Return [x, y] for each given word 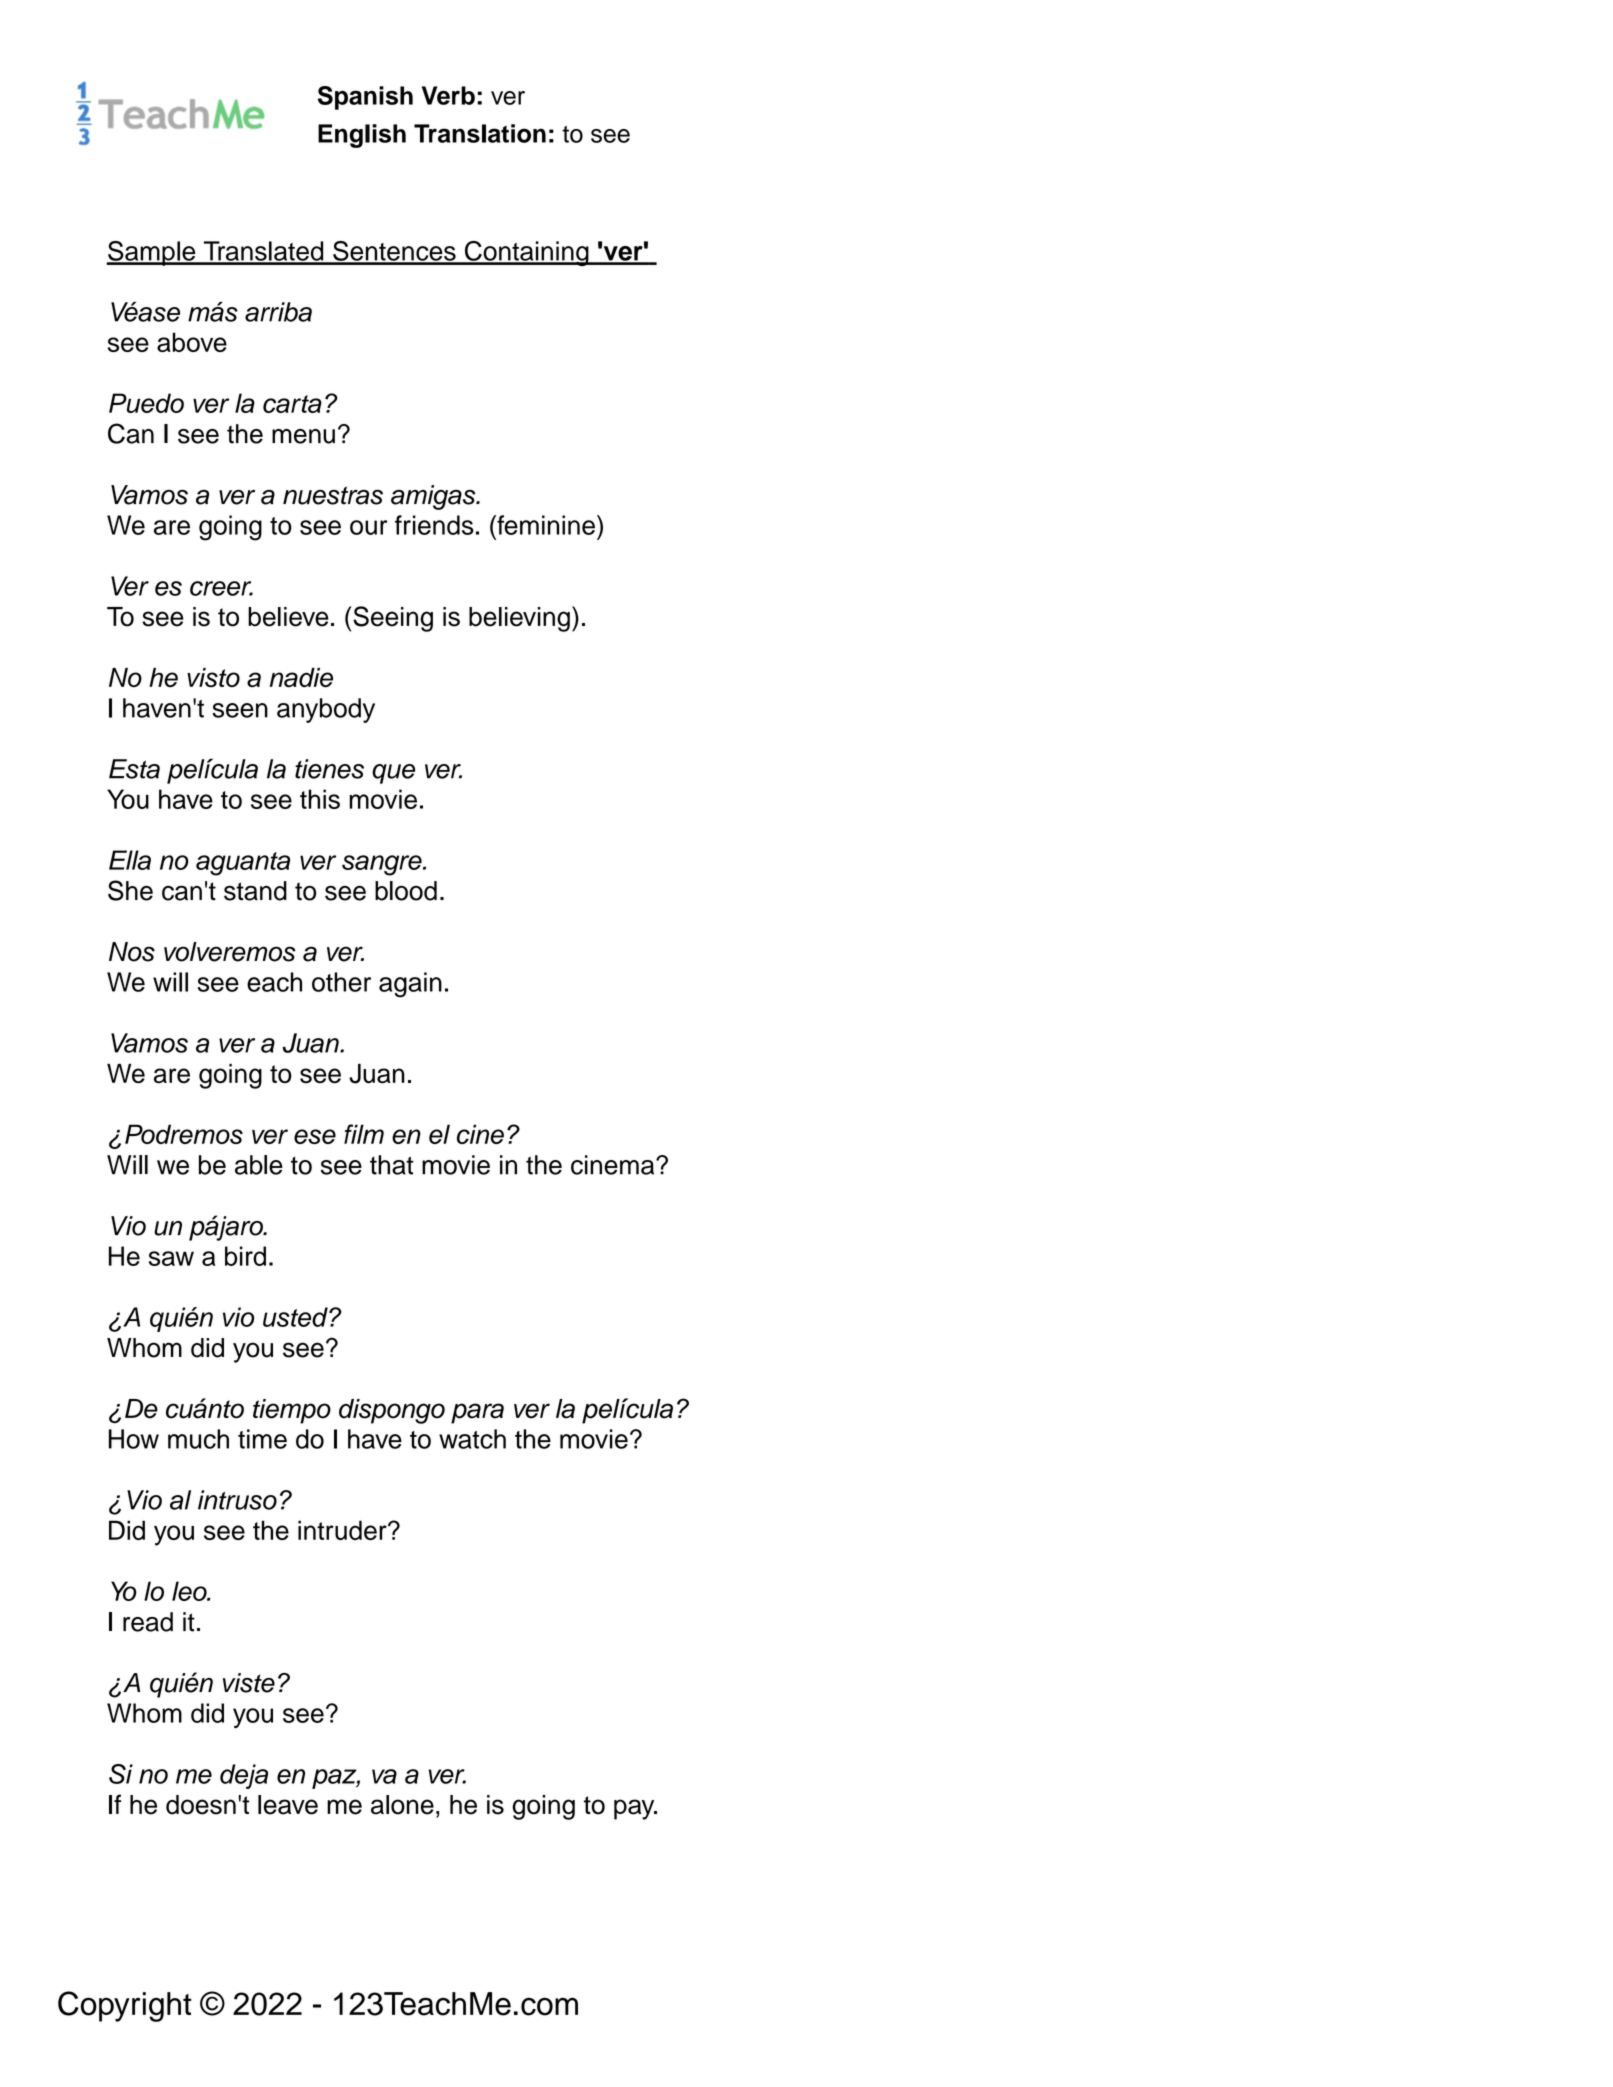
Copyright [124, 2006]
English [362, 136]
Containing [526, 253]
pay [635, 1809]
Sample [152, 253]
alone [402, 1805]
